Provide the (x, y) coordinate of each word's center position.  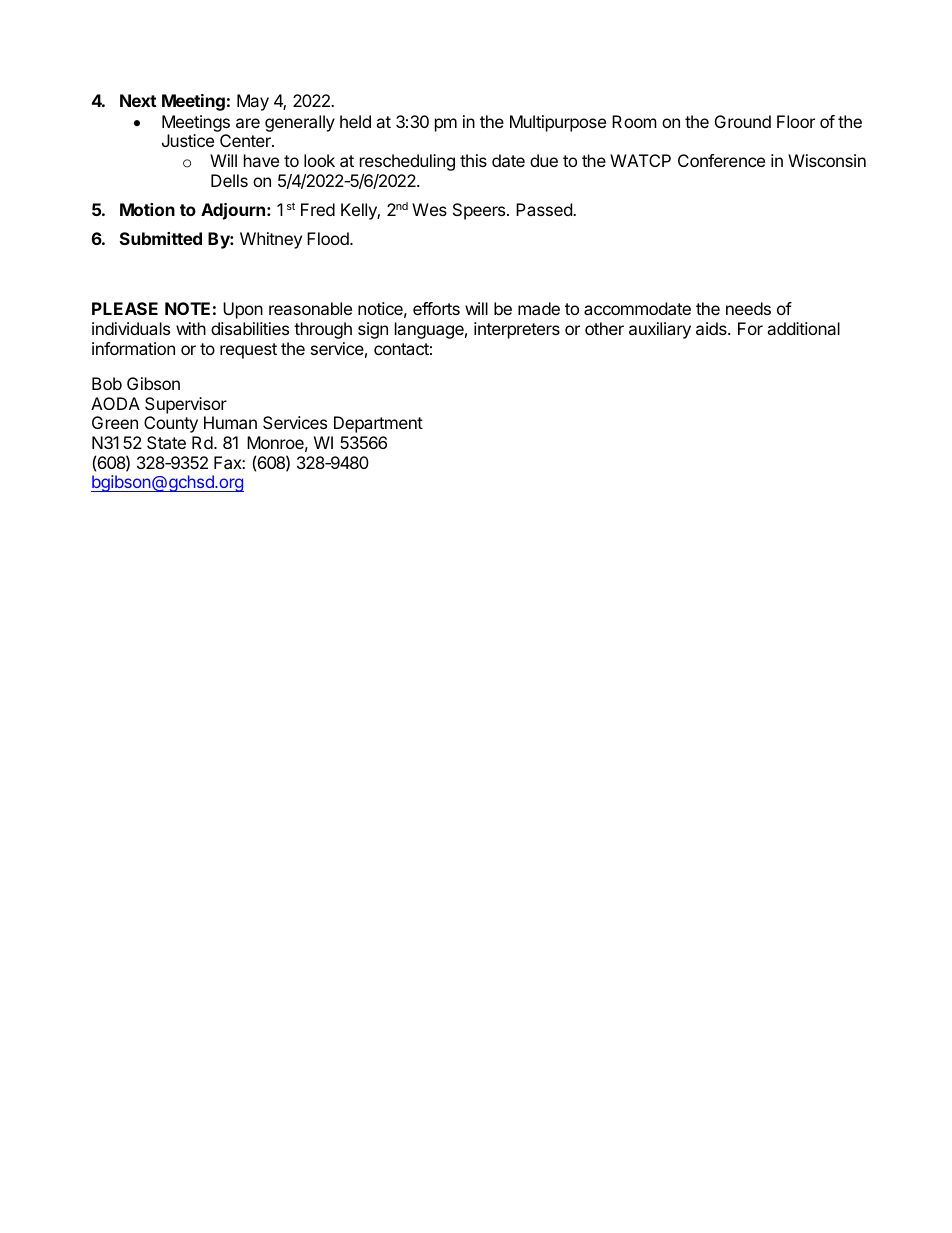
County (171, 424)
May (253, 102)
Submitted (161, 238)
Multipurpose (558, 123)
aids (712, 328)
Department (378, 424)
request (248, 351)
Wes (429, 209)
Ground (743, 121)
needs (748, 308)
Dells (229, 180)
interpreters (517, 330)
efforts (436, 308)
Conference (721, 160)
